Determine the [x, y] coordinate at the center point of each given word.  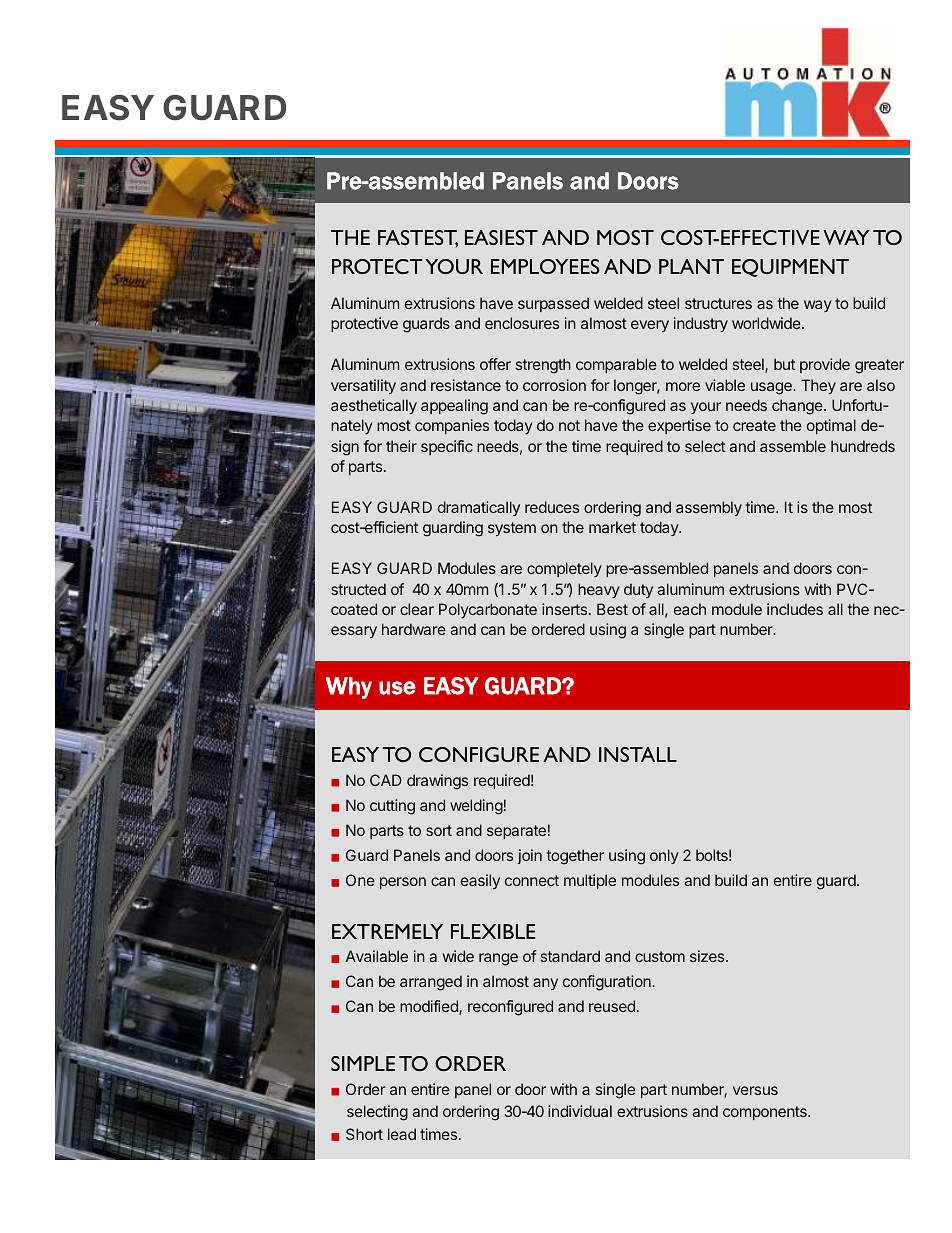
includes [795, 609]
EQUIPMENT [790, 268]
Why [349, 688]
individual [580, 1111]
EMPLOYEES [545, 266]
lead [402, 1134]
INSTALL [638, 754]
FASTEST [418, 238]
